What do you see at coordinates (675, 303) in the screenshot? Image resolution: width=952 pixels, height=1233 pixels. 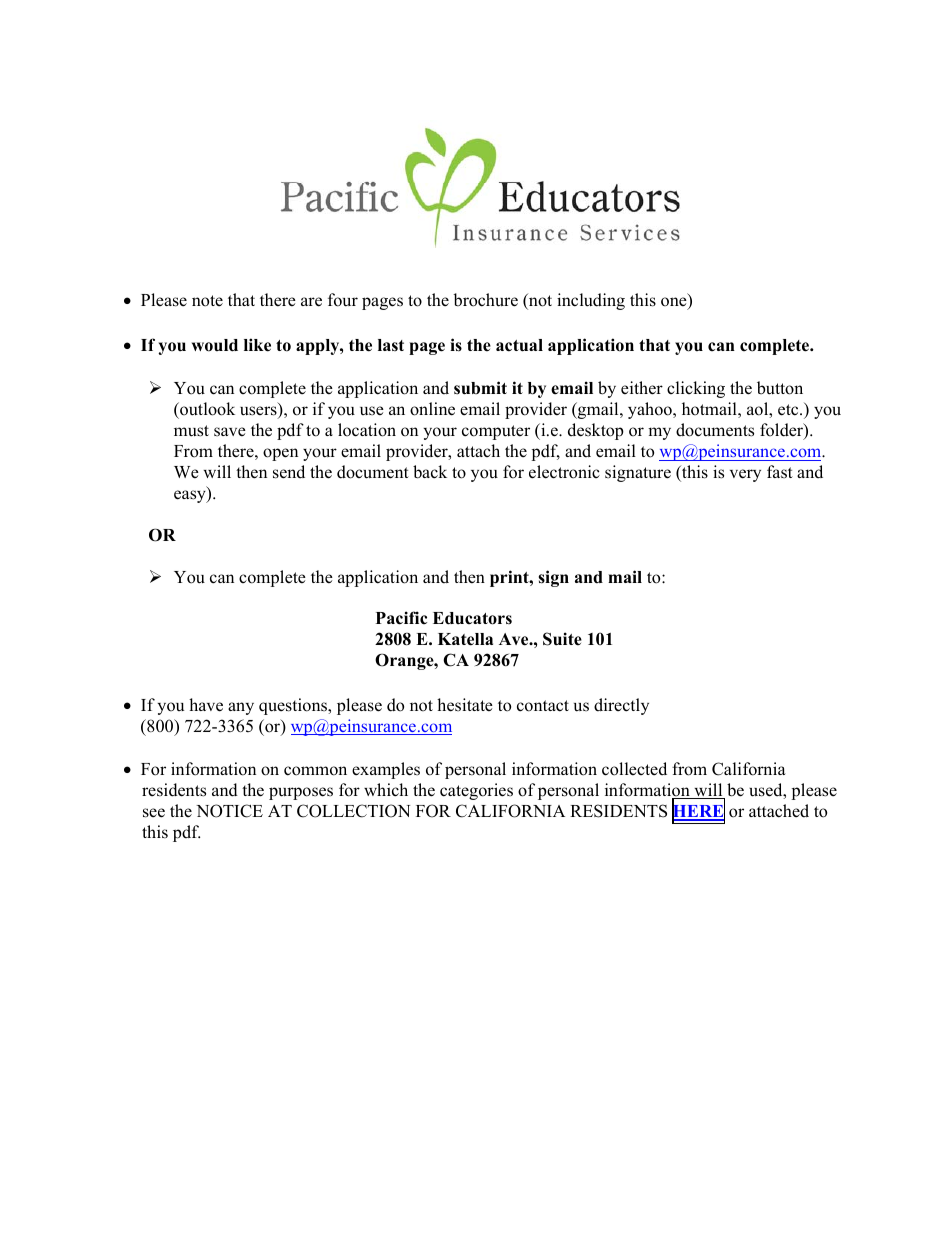 I see `one` at bounding box center [675, 303].
